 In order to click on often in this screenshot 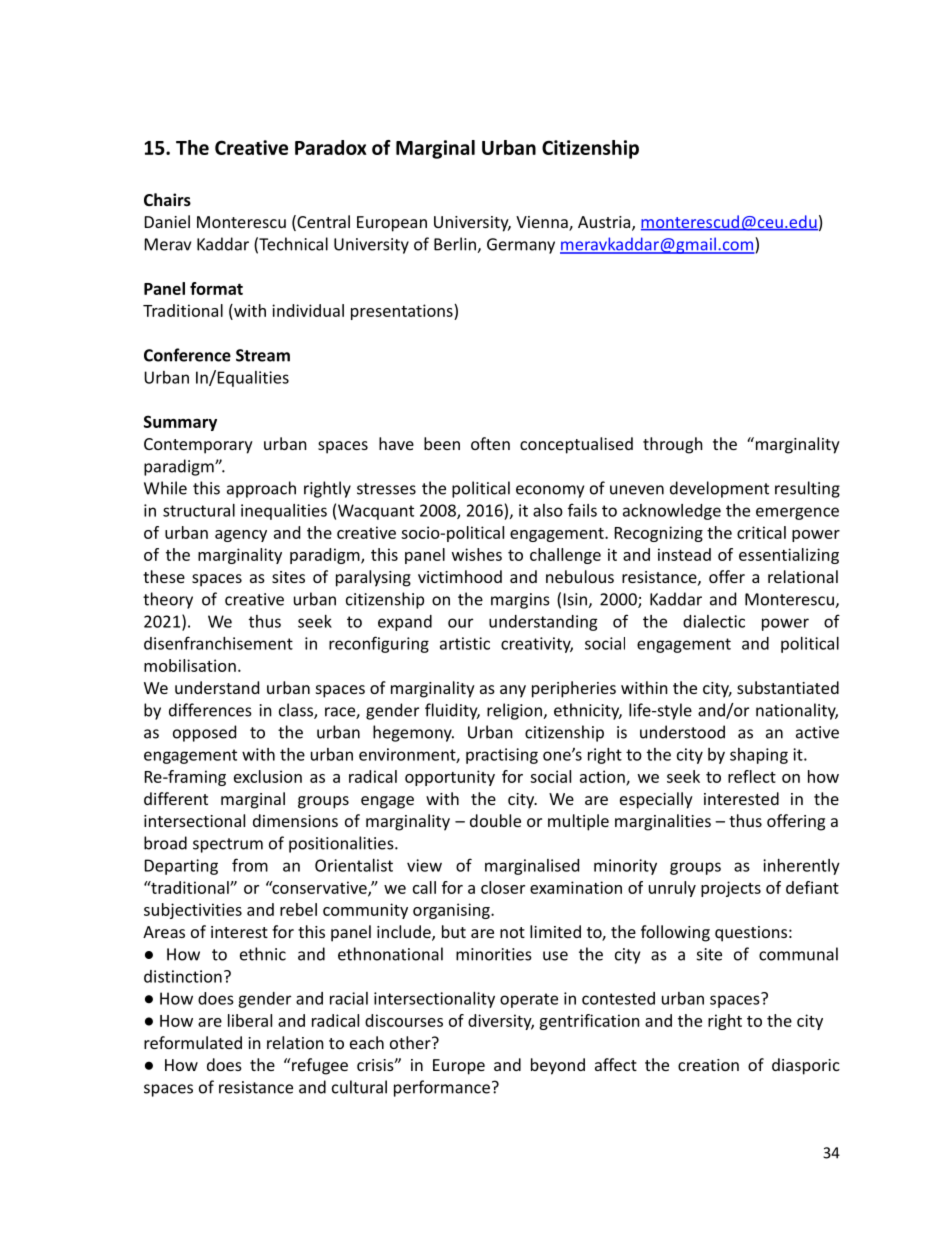, I will do `click(490, 443)`.
